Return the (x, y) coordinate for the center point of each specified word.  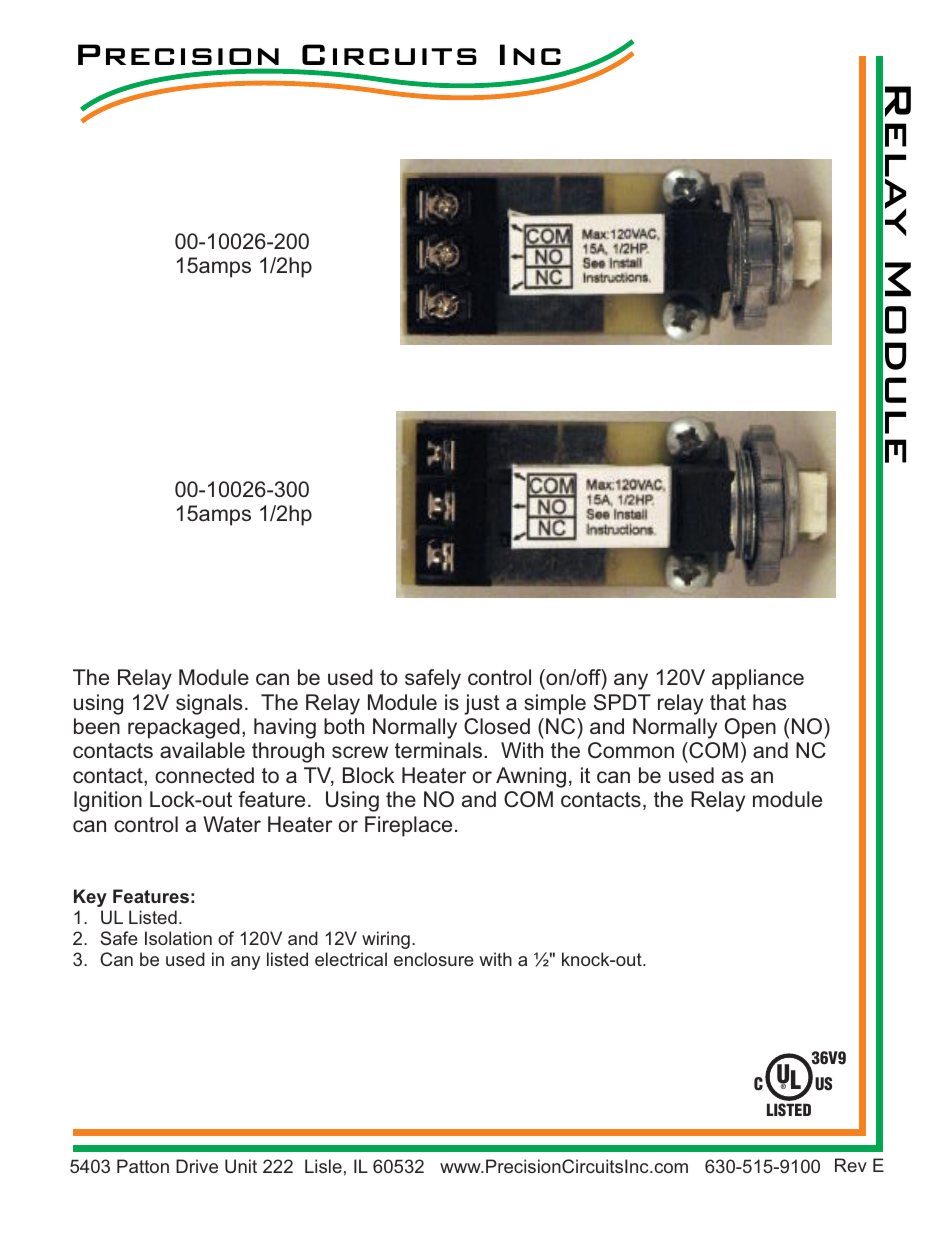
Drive (197, 1166)
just (482, 704)
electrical (351, 959)
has (770, 702)
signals (209, 704)
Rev (851, 1165)
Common (631, 750)
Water (232, 824)
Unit (241, 1166)
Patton (143, 1166)
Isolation (178, 938)
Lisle (323, 1166)
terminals (440, 750)
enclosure (434, 959)
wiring (386, 940)
